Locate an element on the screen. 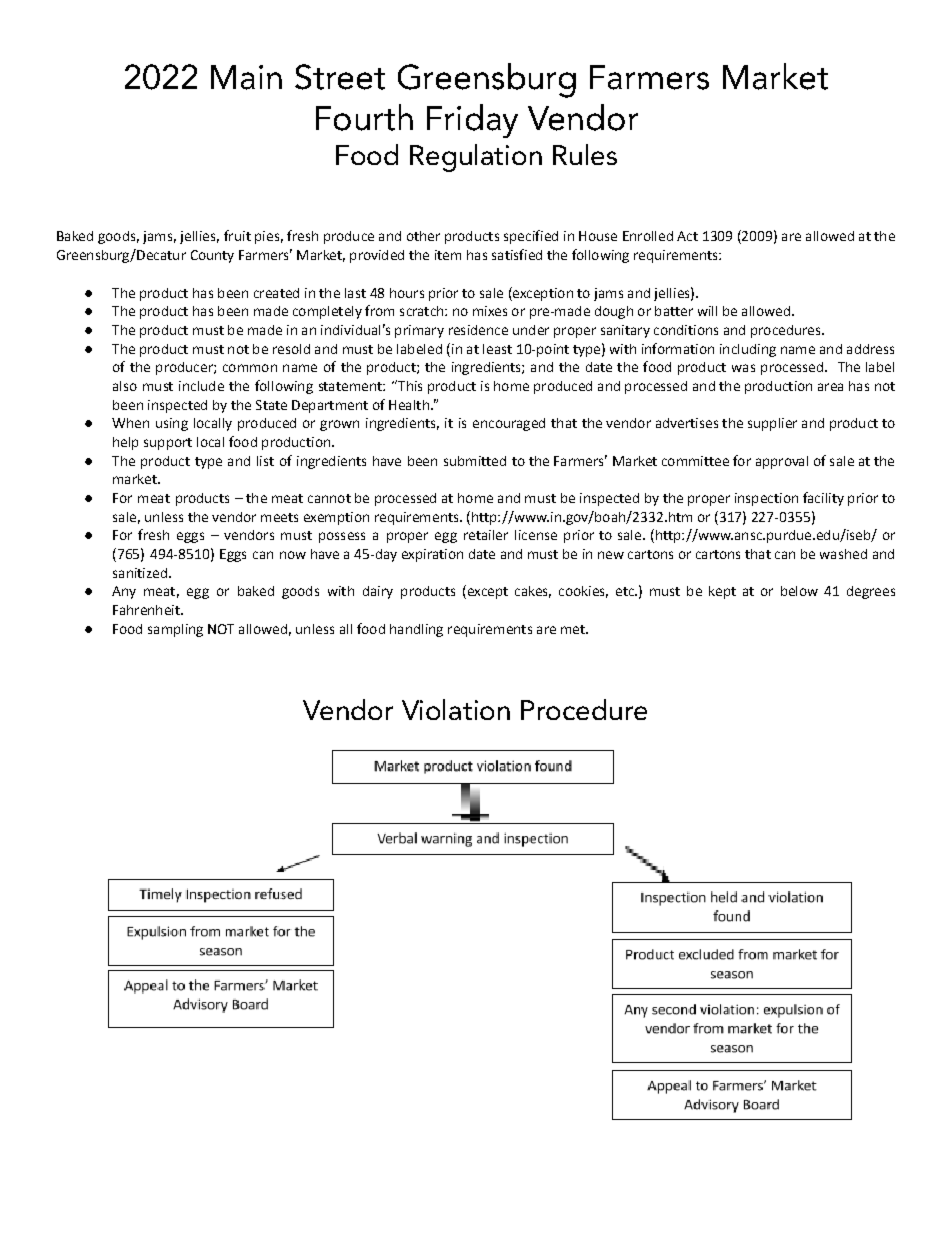 Image resolution: width=952 pixels, height=1233 pixels. sampling is located at coordinates (175, 630).
